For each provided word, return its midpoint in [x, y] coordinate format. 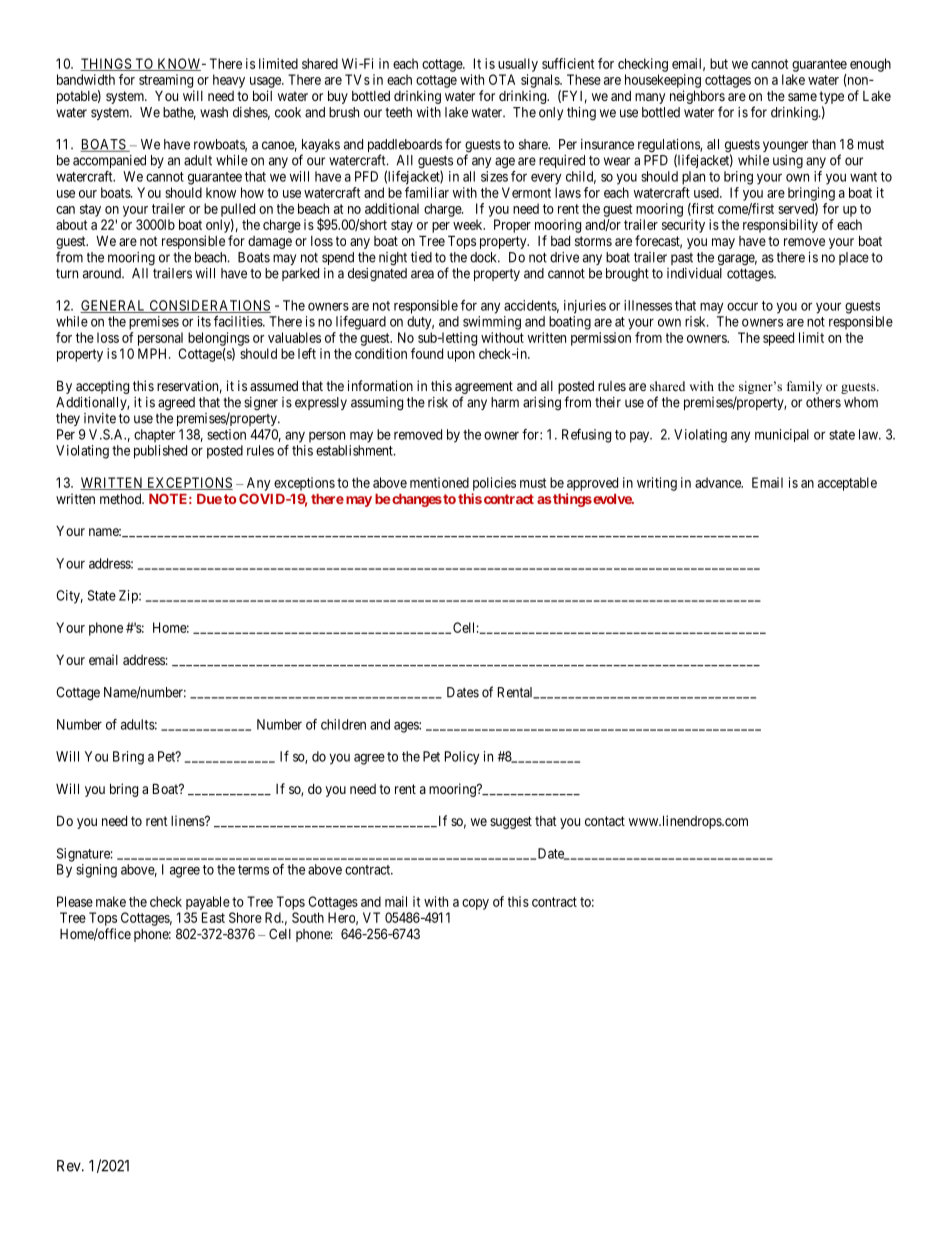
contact [605, 821]
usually [518, 65]
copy [475, 904]
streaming [166, 81]
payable [208, 903]
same [802, 97]
